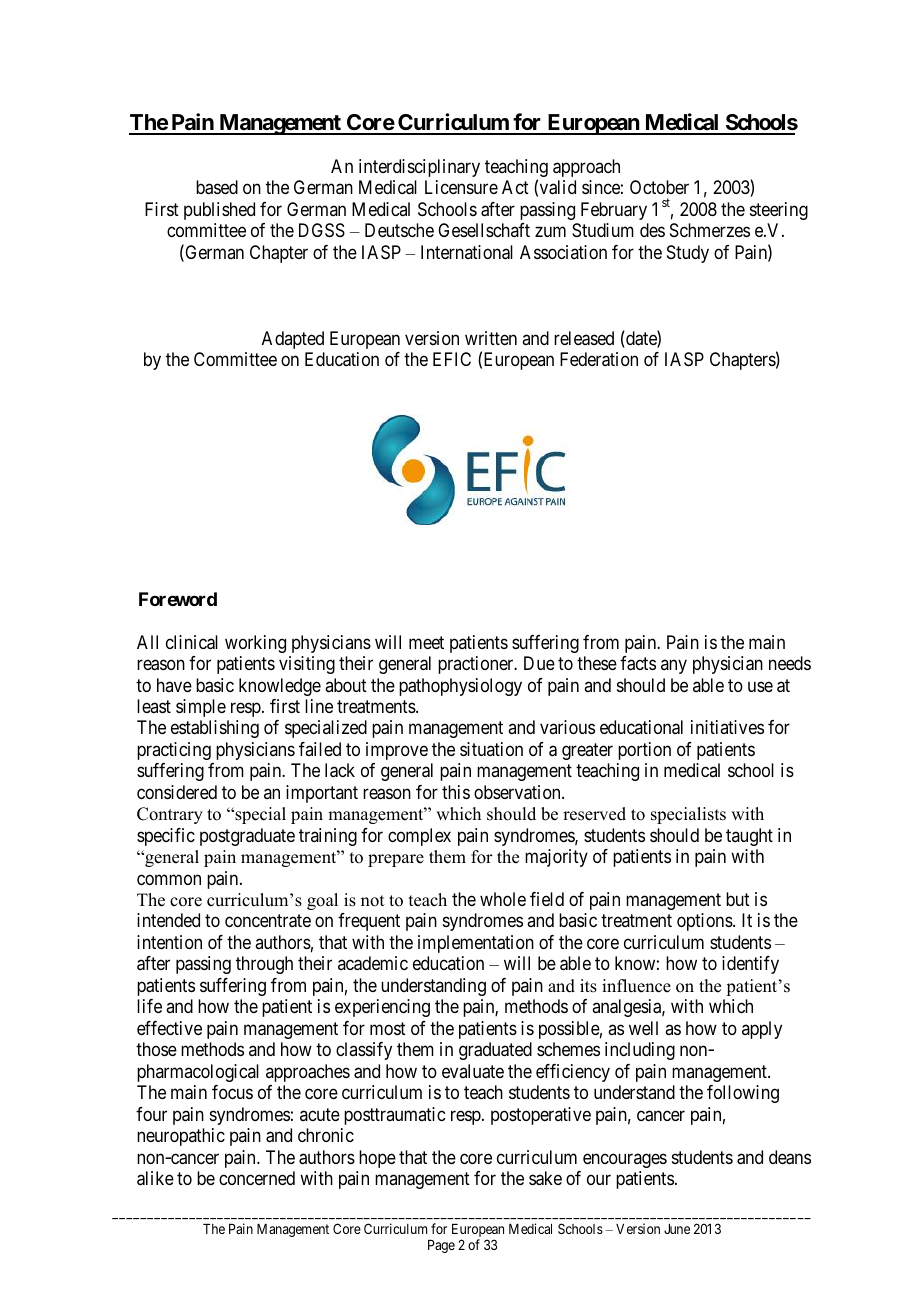 The height and width of the image is (1309, 924). I want to click on Federation, so click(599, 359).
